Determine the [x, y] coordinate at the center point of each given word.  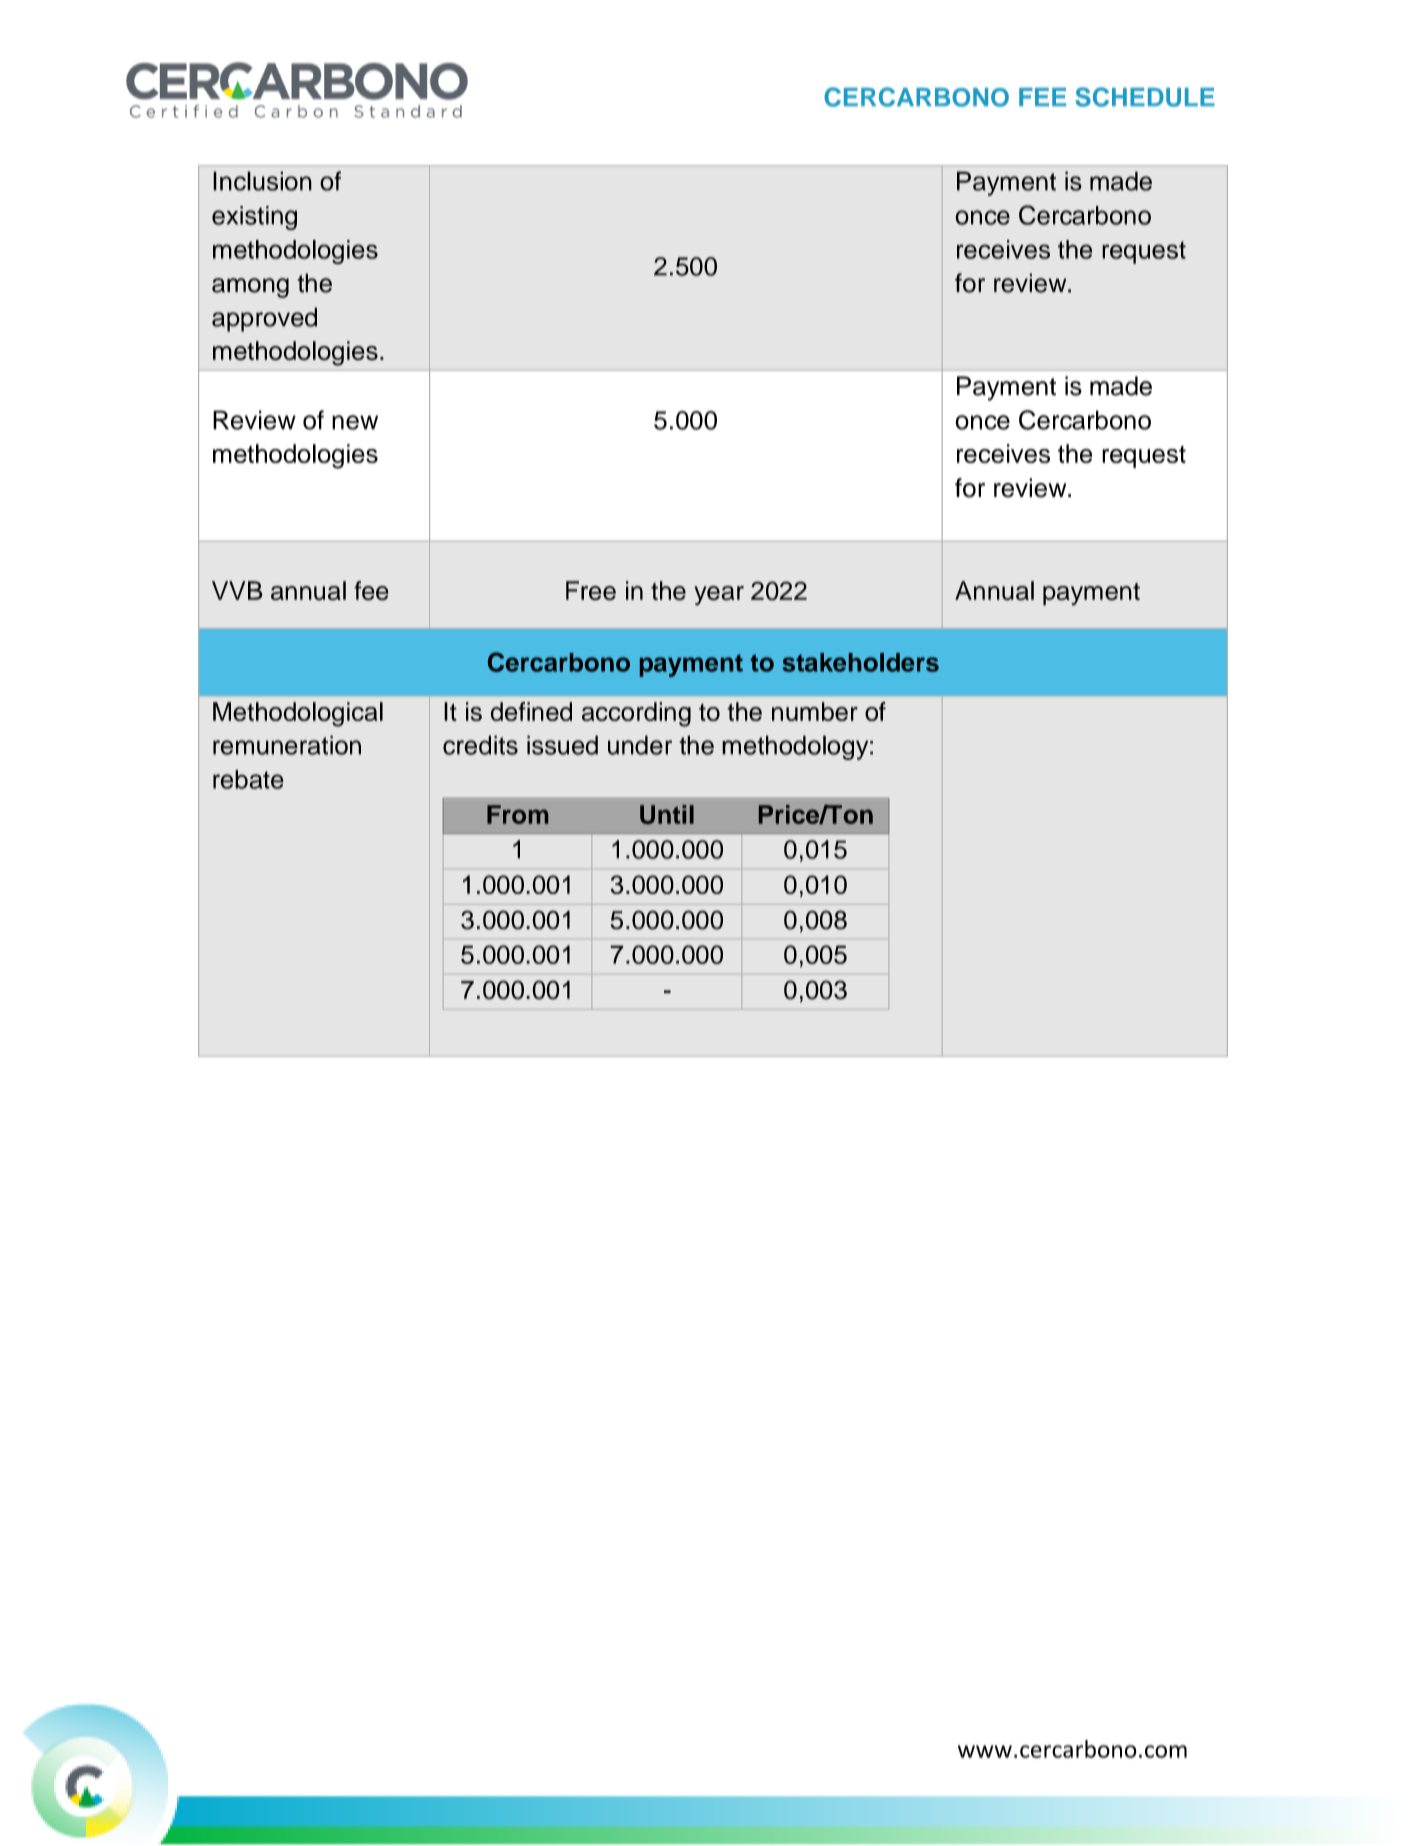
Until [667, 814]
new [355, 422]
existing [254, 218]
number [815, 711]
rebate [248, 779]
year [719, 596]
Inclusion [262, 181]
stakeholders [861, 662]
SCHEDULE [1145, 97]
